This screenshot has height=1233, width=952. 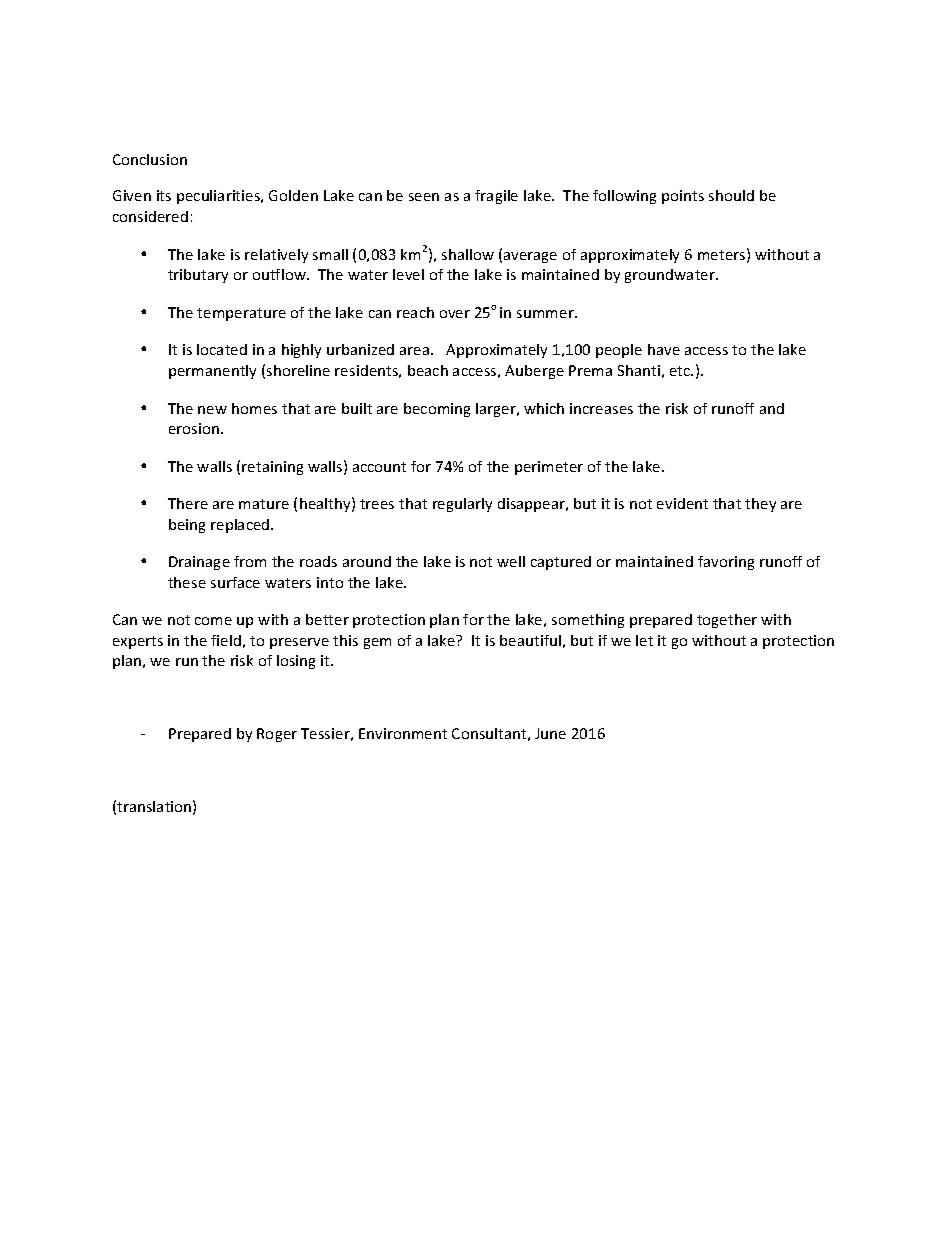 What do you see at coordinates (277, 735) in the screenshot?
I see `Roger` at bounding box center [277, 735].
